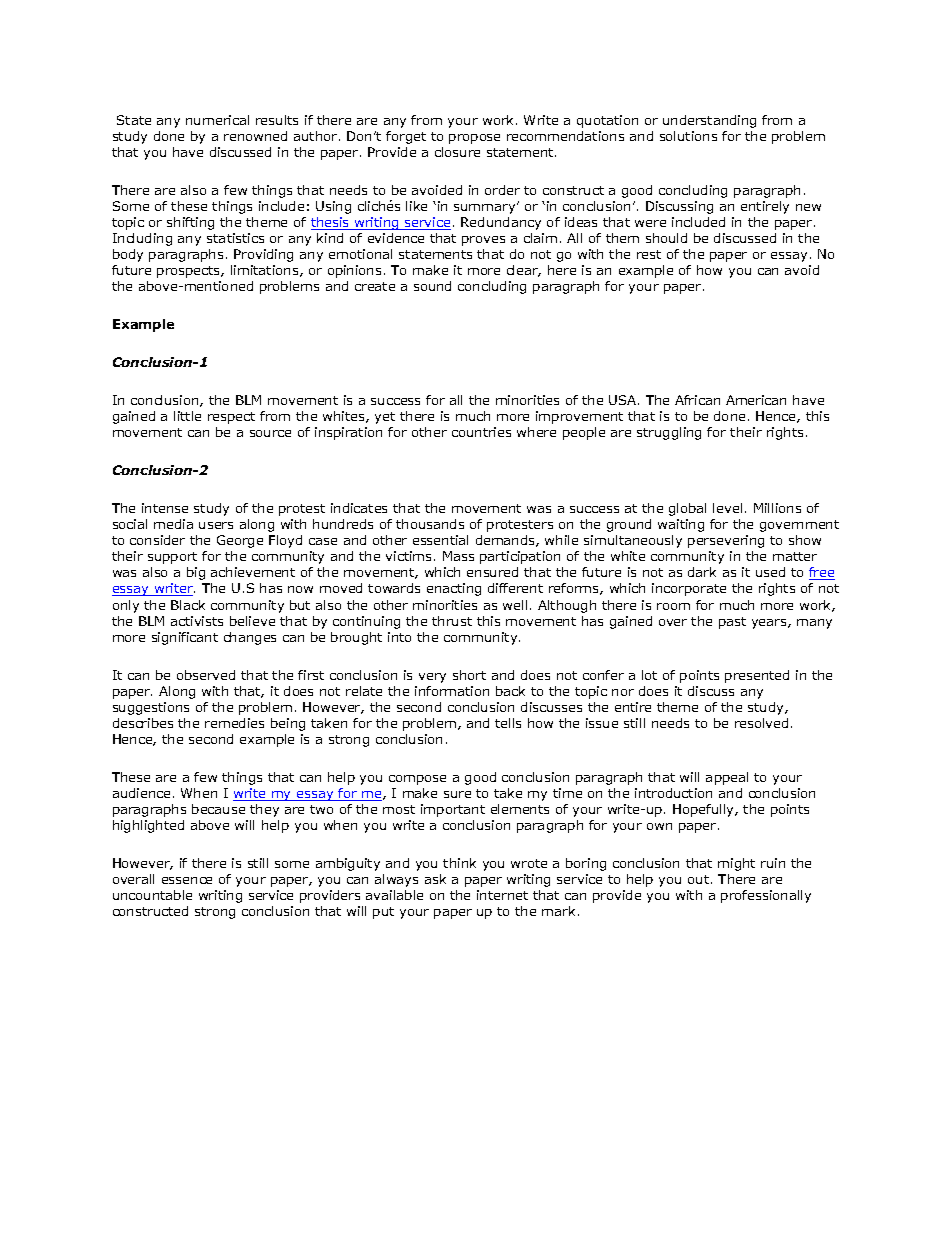  What do you see at coordinates (502, 895) in the screenshot?
I see `internet` at bounding box center [502, 895].
